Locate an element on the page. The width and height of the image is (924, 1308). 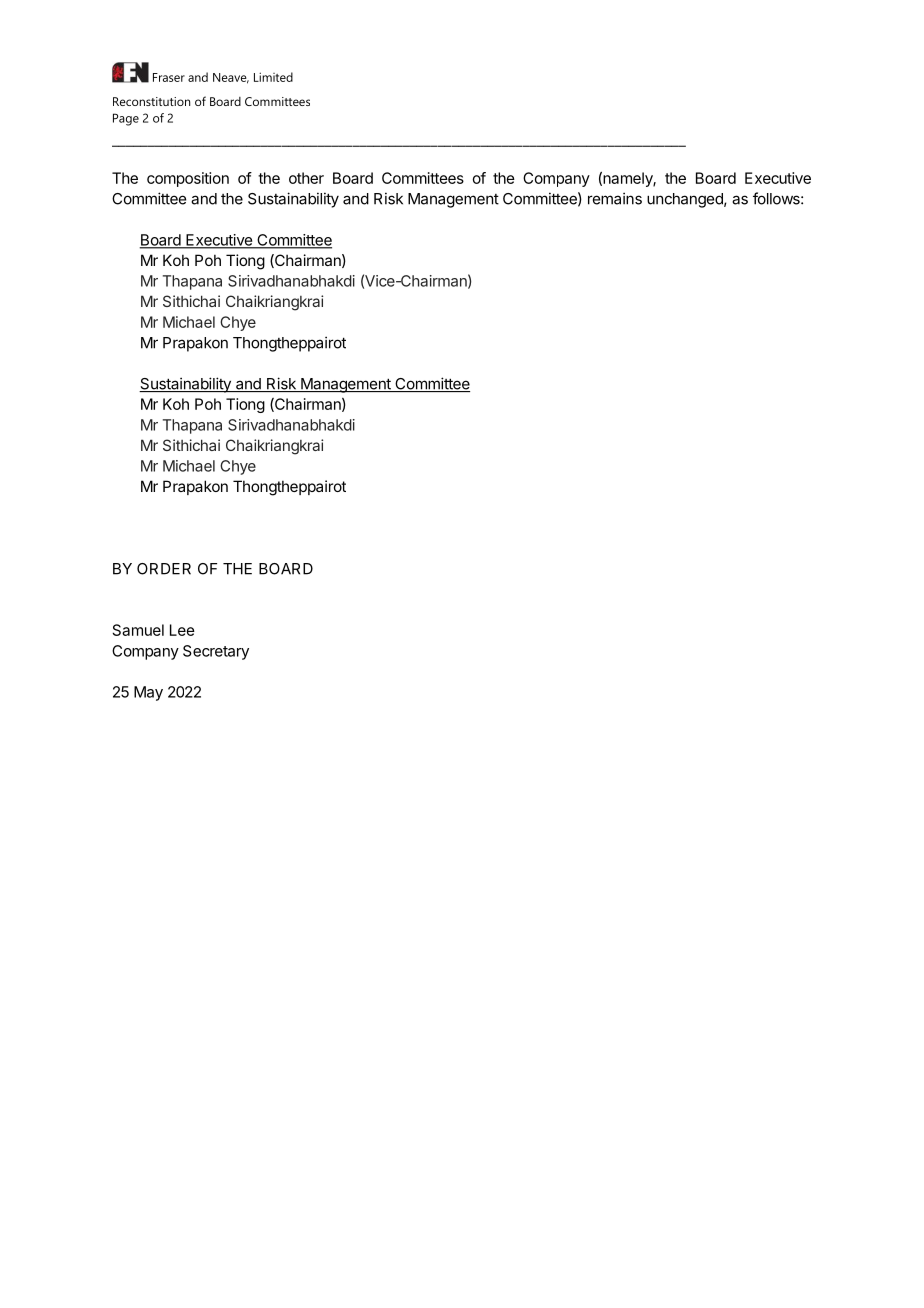
May is located at coordinates (148, 693).
